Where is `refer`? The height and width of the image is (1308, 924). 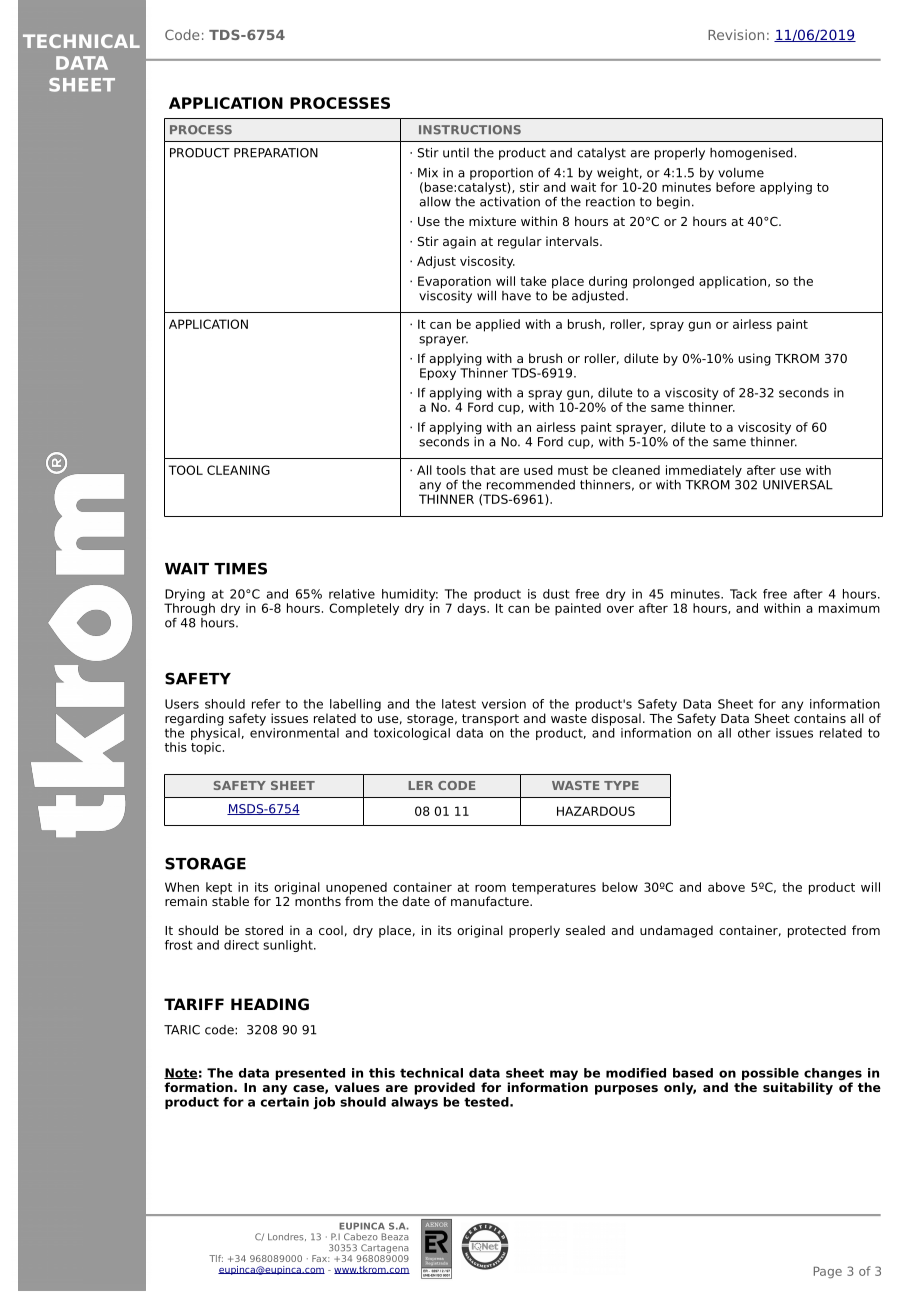 refer is located at coordinates (266, 704).
